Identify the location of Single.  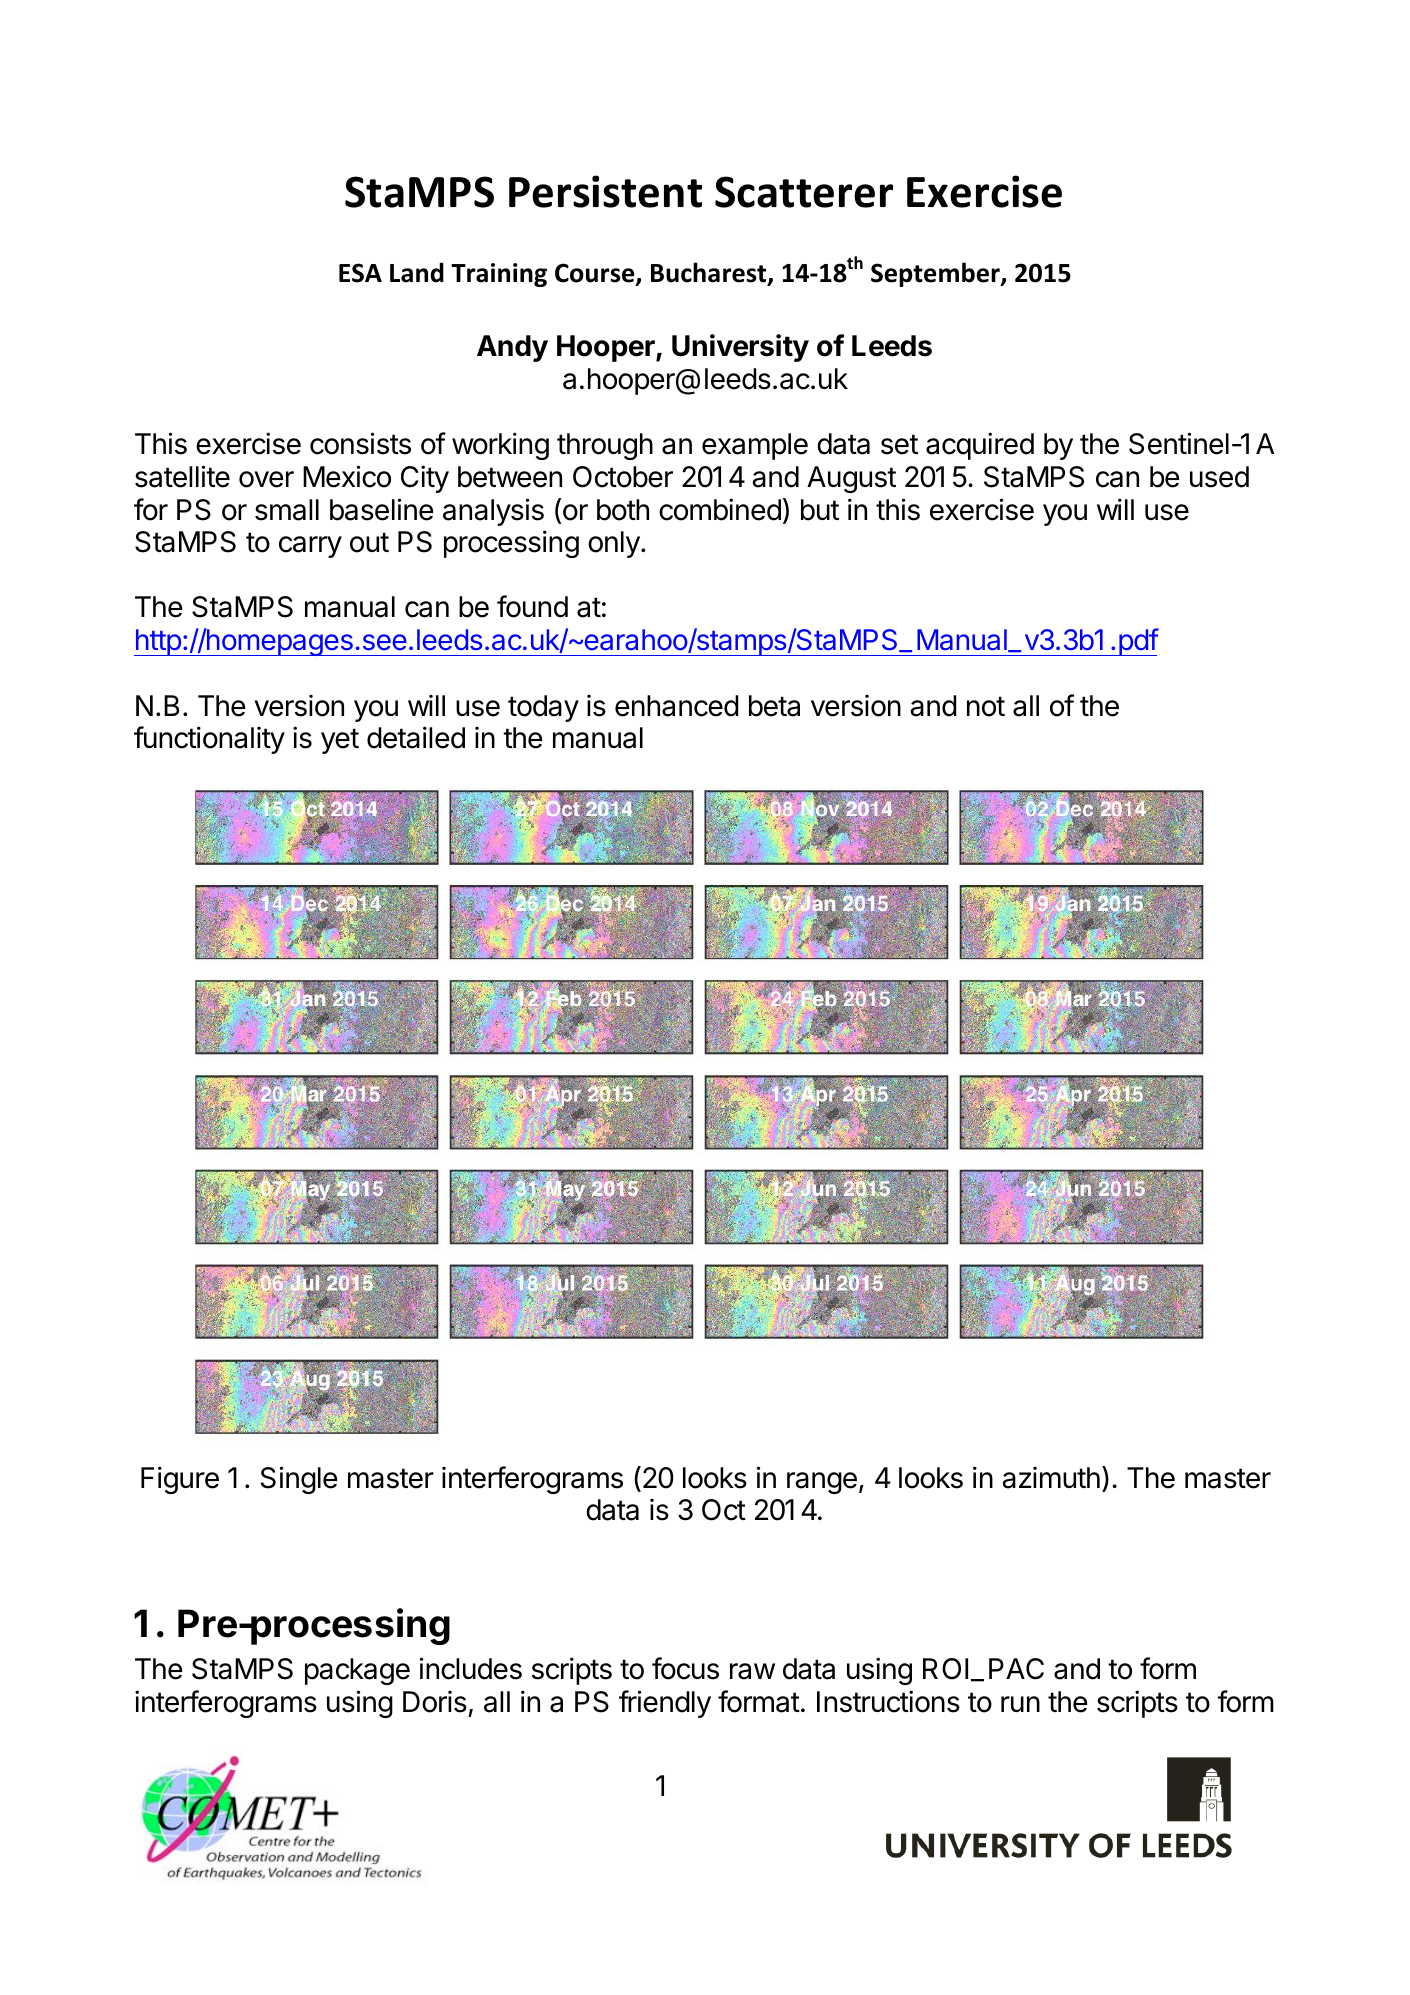
(299, 1480).
